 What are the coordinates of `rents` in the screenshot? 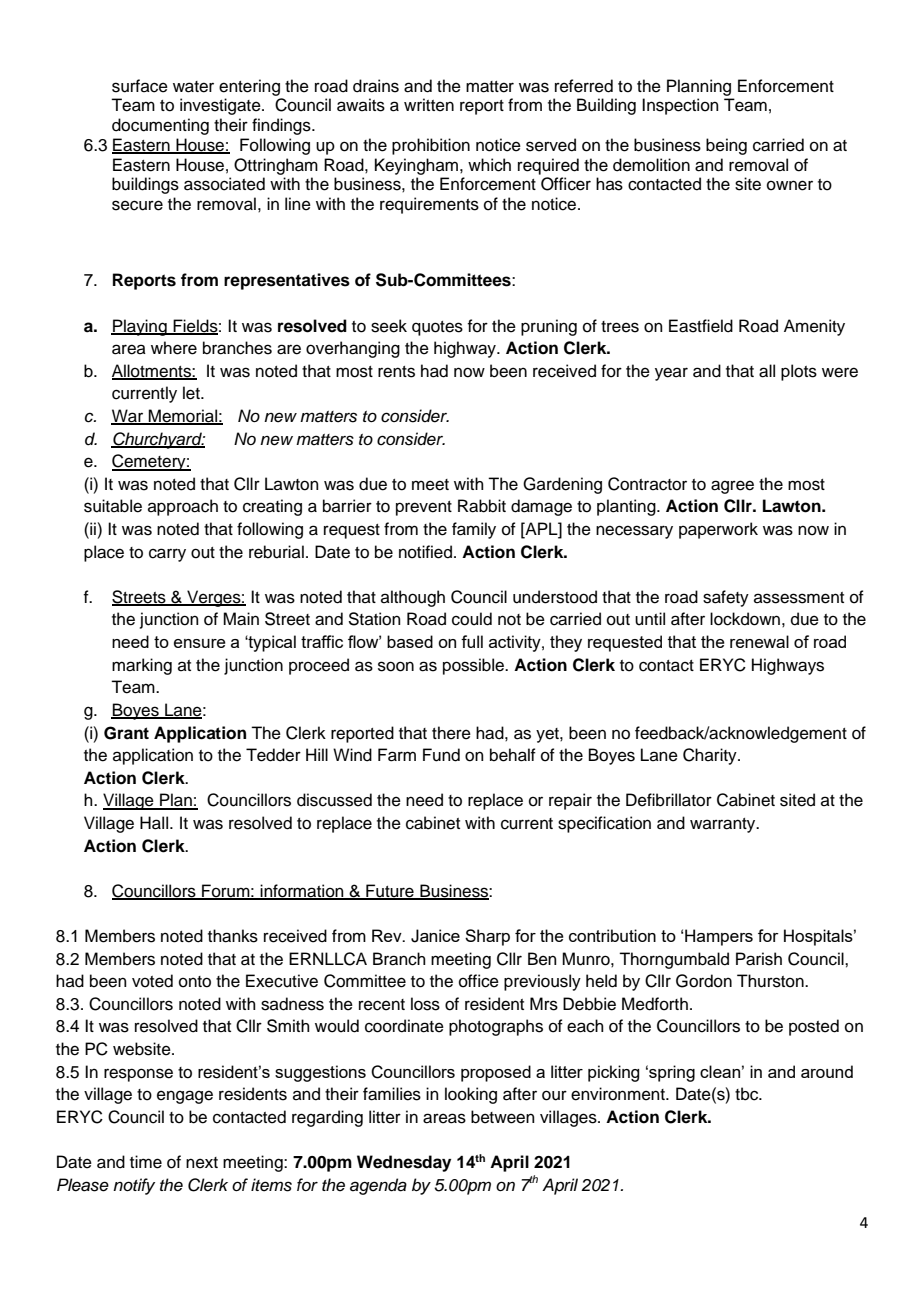 It's located at (396, 372).
